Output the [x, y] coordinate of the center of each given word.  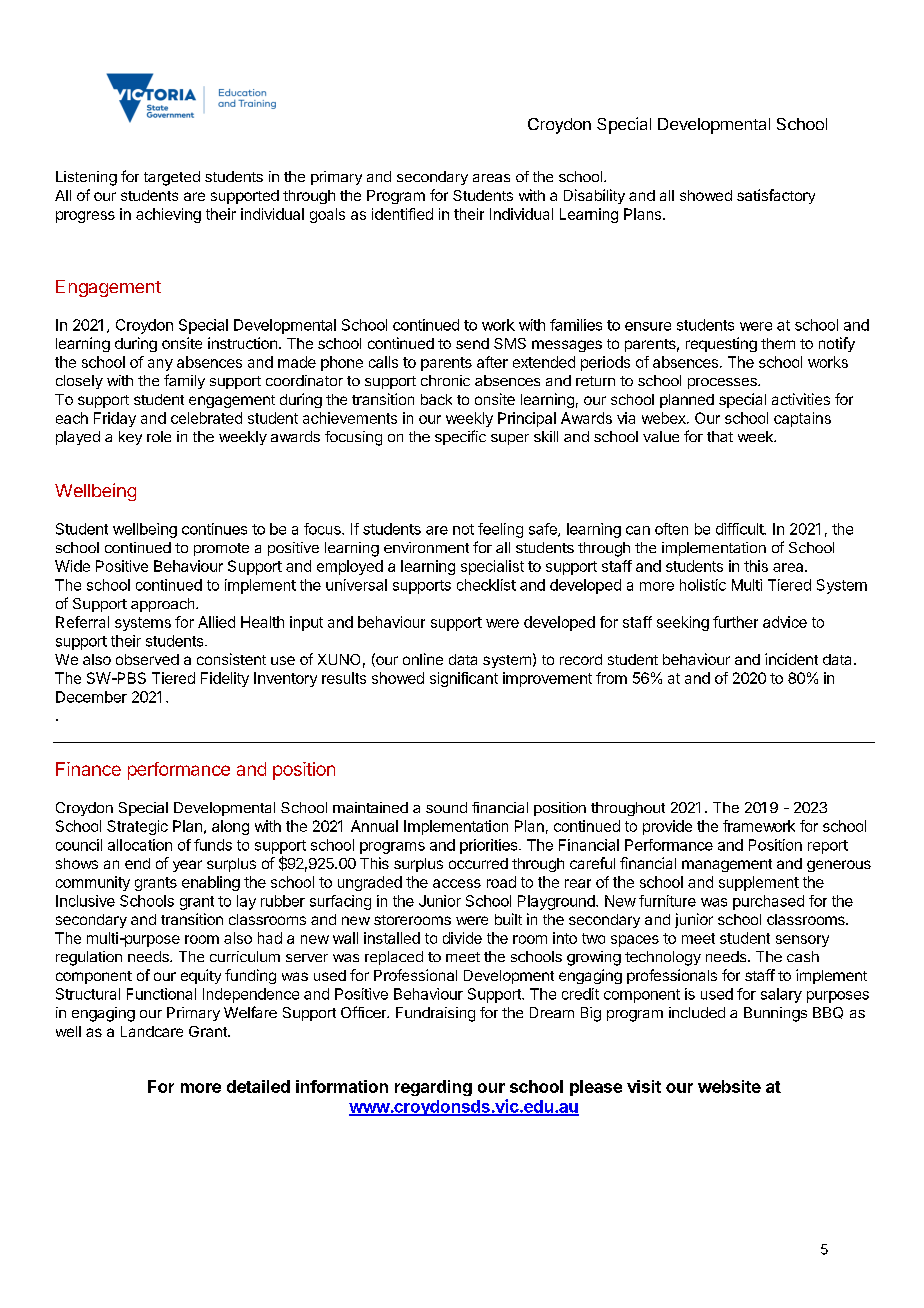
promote [221, 549]
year [187, 866]
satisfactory [776, 196]
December [91, 697]
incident [791, 659]
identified [402, 214]
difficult [740, 529]
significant [464, 679]
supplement [759, 883]
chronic [445, 380]
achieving [168, 215]
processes [723, 383]
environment [426, 547]
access [457, 883]
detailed [258, 1086]
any [160, 365]
